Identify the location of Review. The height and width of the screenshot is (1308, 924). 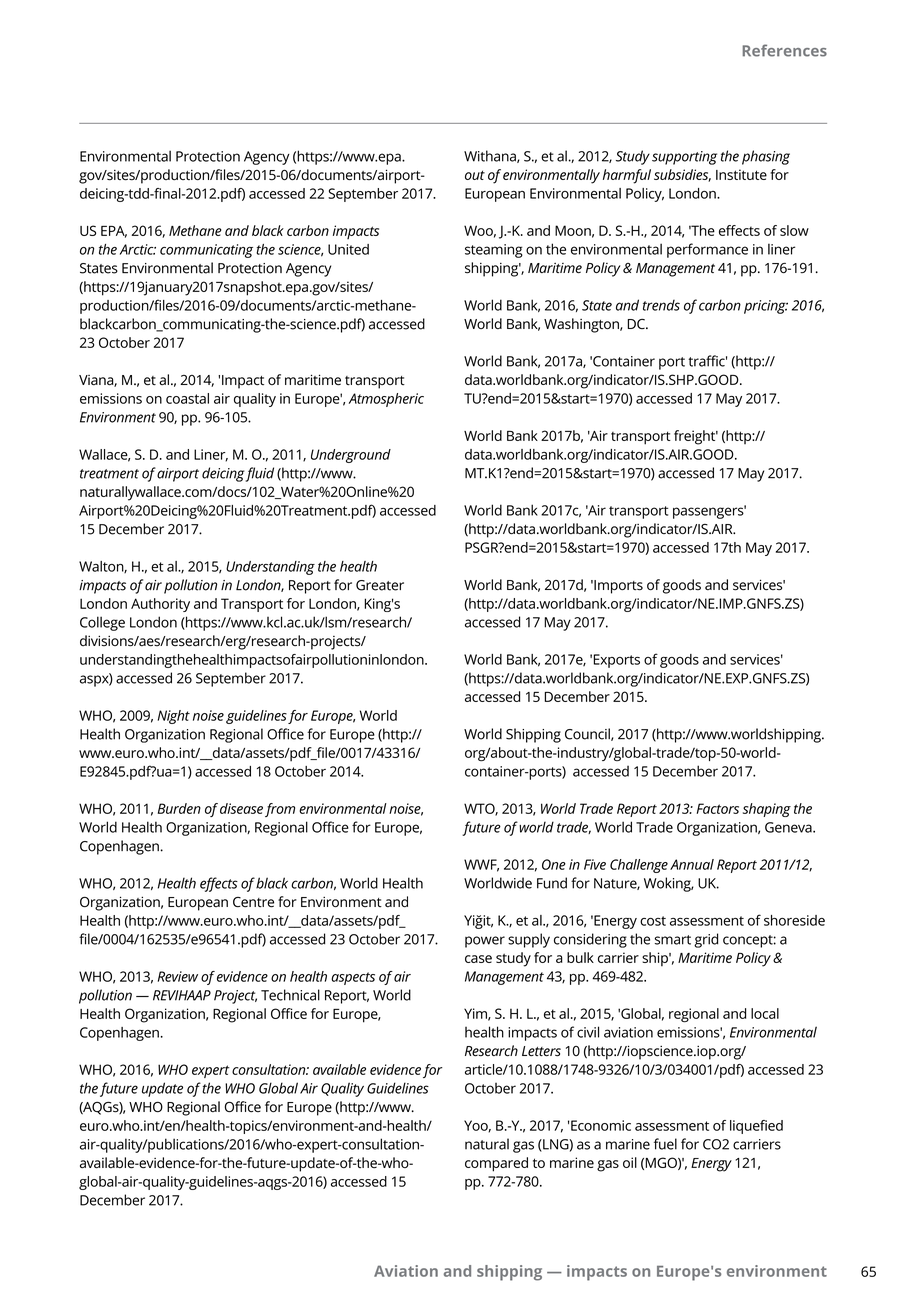
(178, 976).
